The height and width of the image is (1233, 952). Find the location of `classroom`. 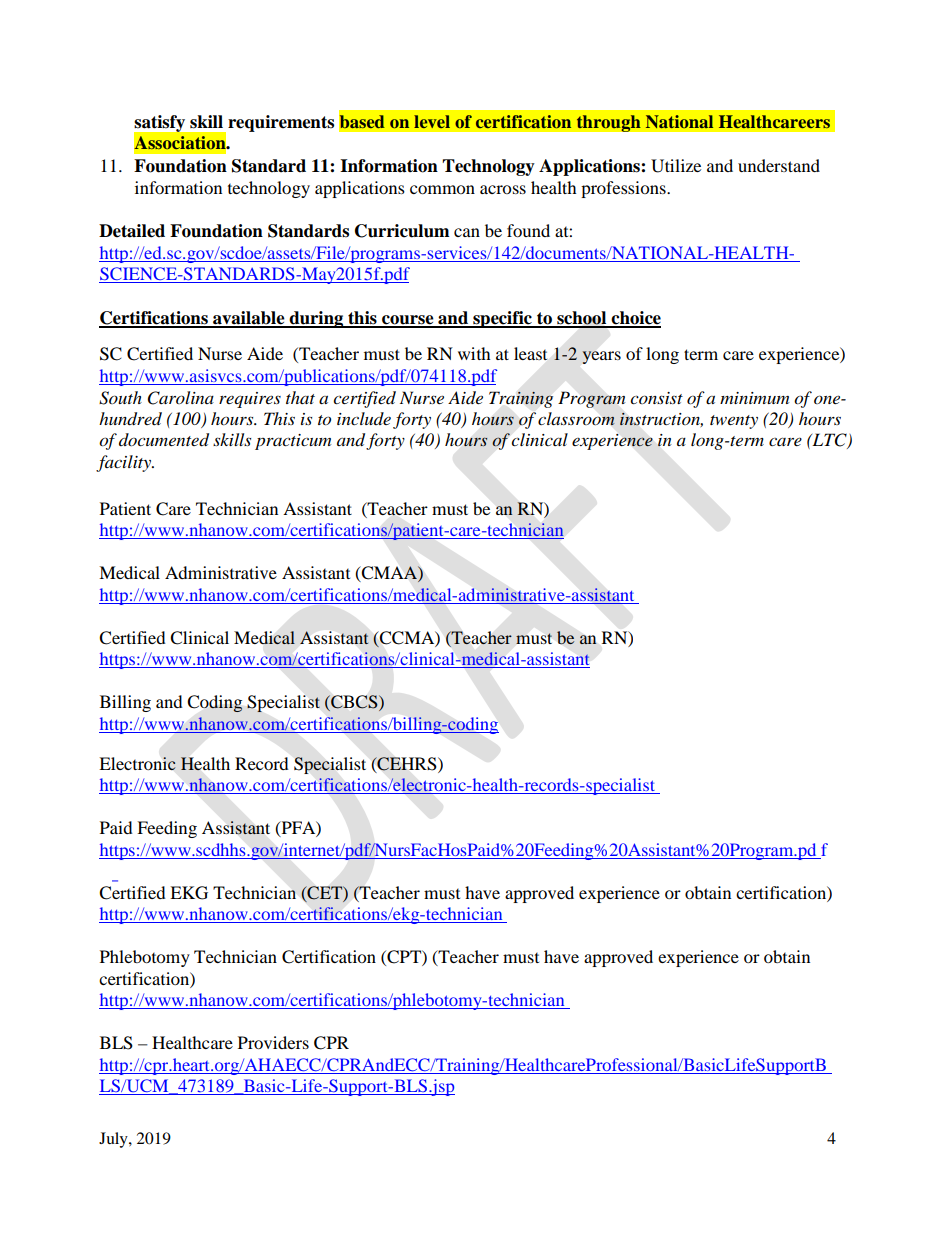

classroom is located at coordinates (576, 419).
